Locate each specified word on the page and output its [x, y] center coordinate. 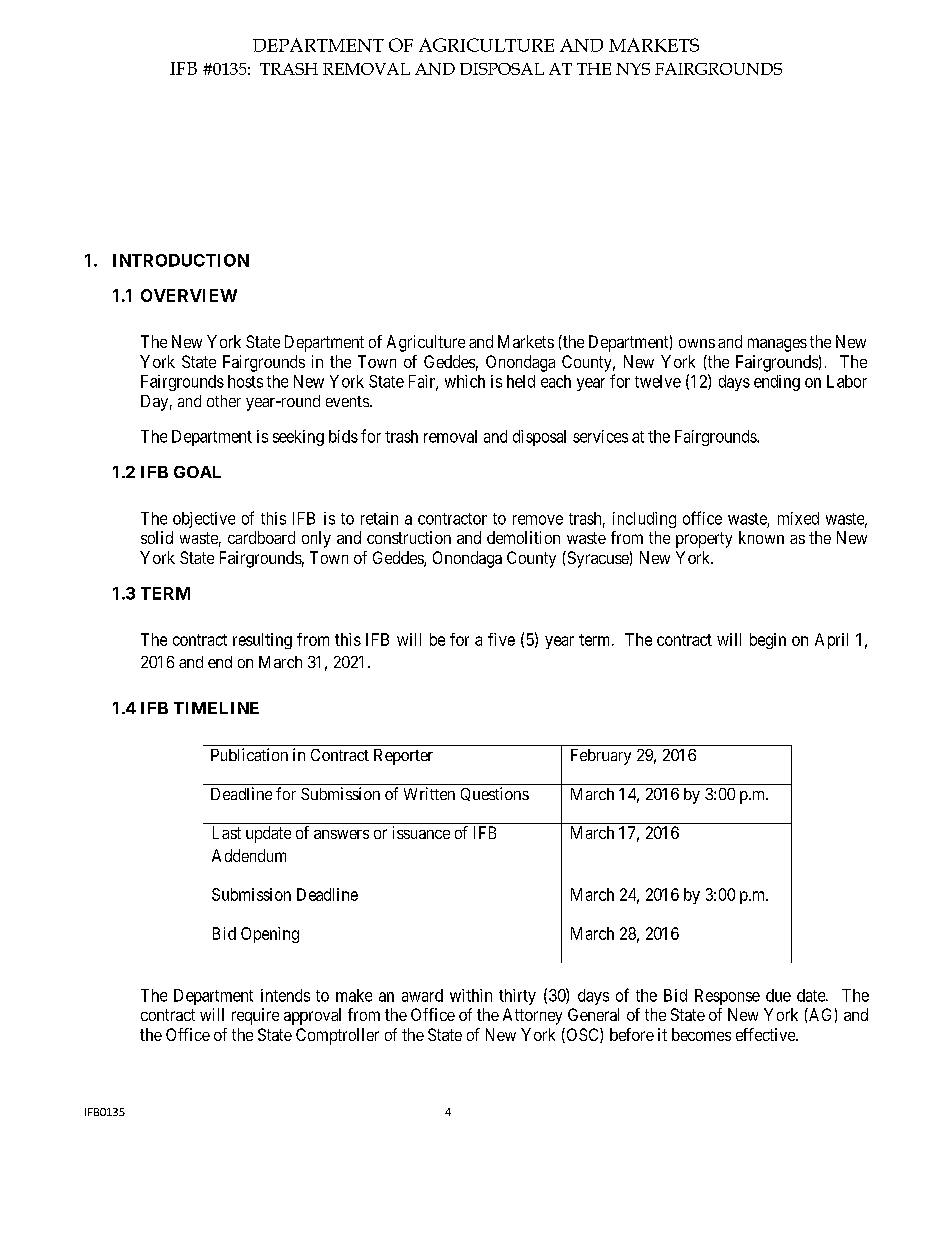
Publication [249, 754]
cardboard [261, 537]
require [255, 1016]
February [601, 757]
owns [697, 343]
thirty [517, 997]
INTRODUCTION [181, 260]
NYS [633, 69]
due [778, 995]
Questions [495, 794]
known [761, 537]
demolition [523, 537]
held [521, 381]
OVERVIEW [189, 295]
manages [777, 345]
